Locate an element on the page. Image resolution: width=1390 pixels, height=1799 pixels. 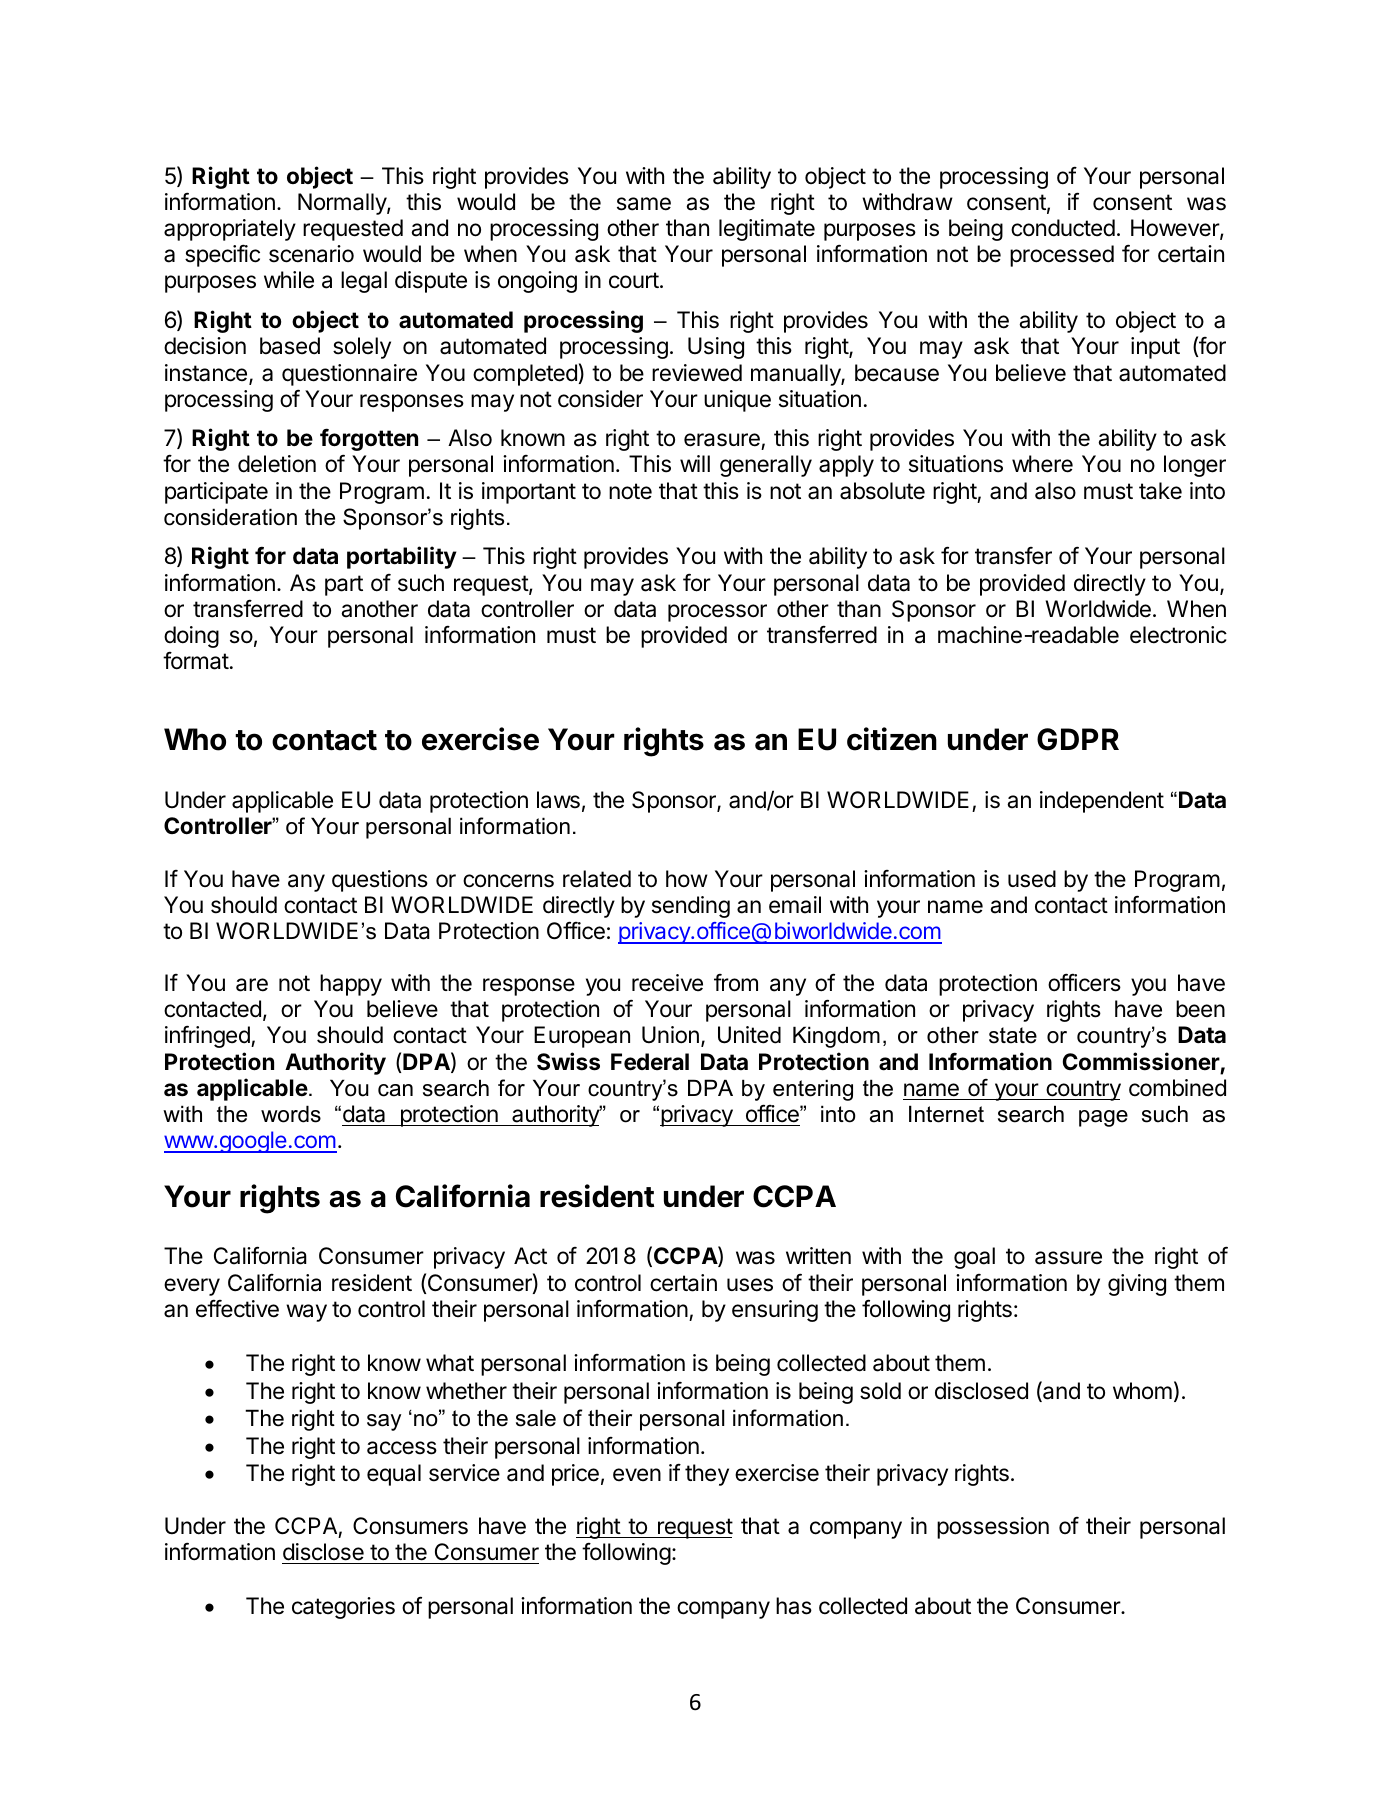
processor is located at coordinates (717, 613).
